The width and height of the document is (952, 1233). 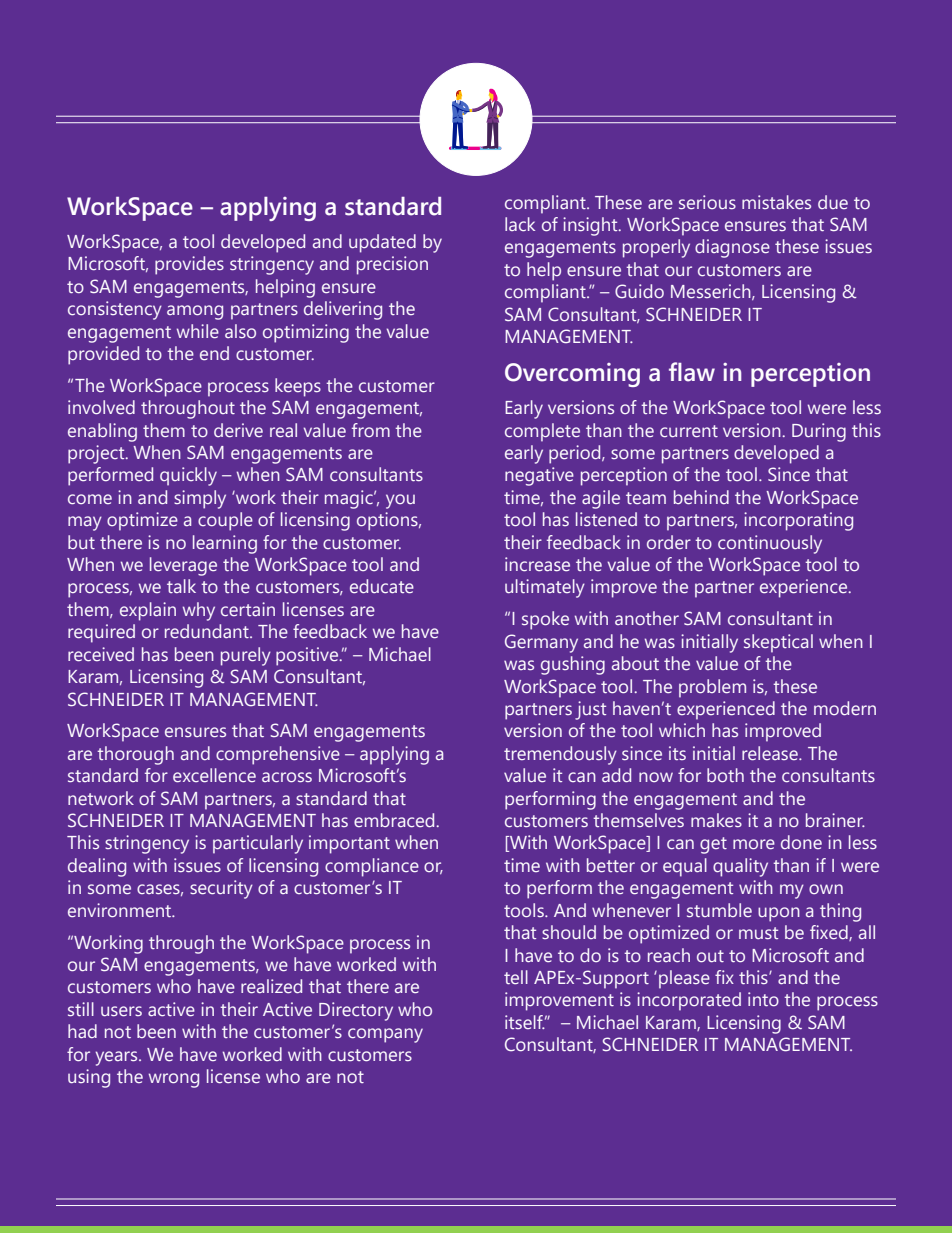 What do you see at coordinates (560, 755) in the document?
I see `tremendously` at bounding box center [560, 755].
